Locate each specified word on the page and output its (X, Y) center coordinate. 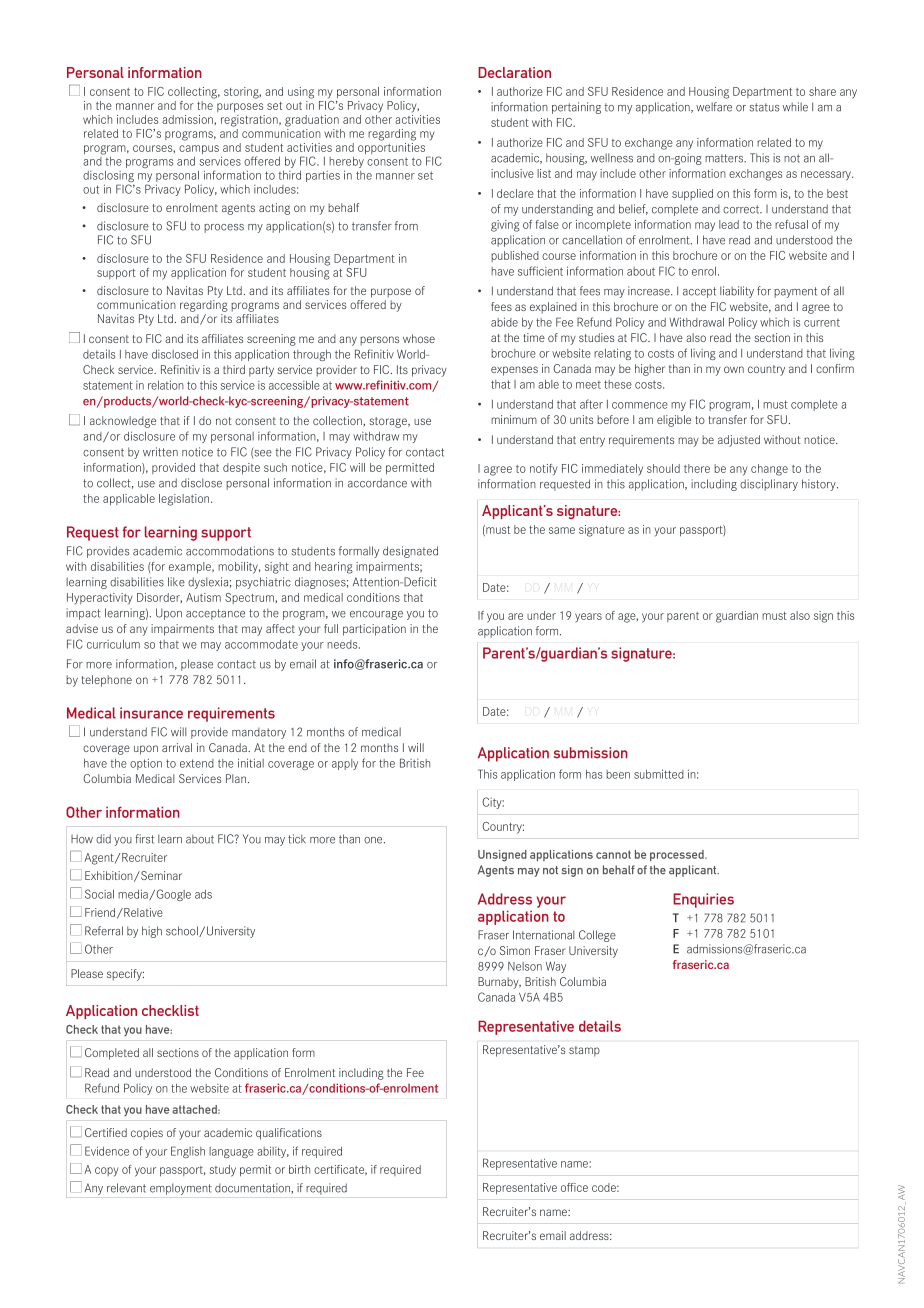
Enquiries (703, 900)
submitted (659, 774)
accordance (377, 483)
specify (125, 975)
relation (166, 385)
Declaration (514, 72)
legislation (185, 500)
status (764, 107)
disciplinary (769, 485)
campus (199, 150)
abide (504, 322)
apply (345, 764)
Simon (515, 950)
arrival (177, 747)
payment (795, 292)
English (188, 1152)
